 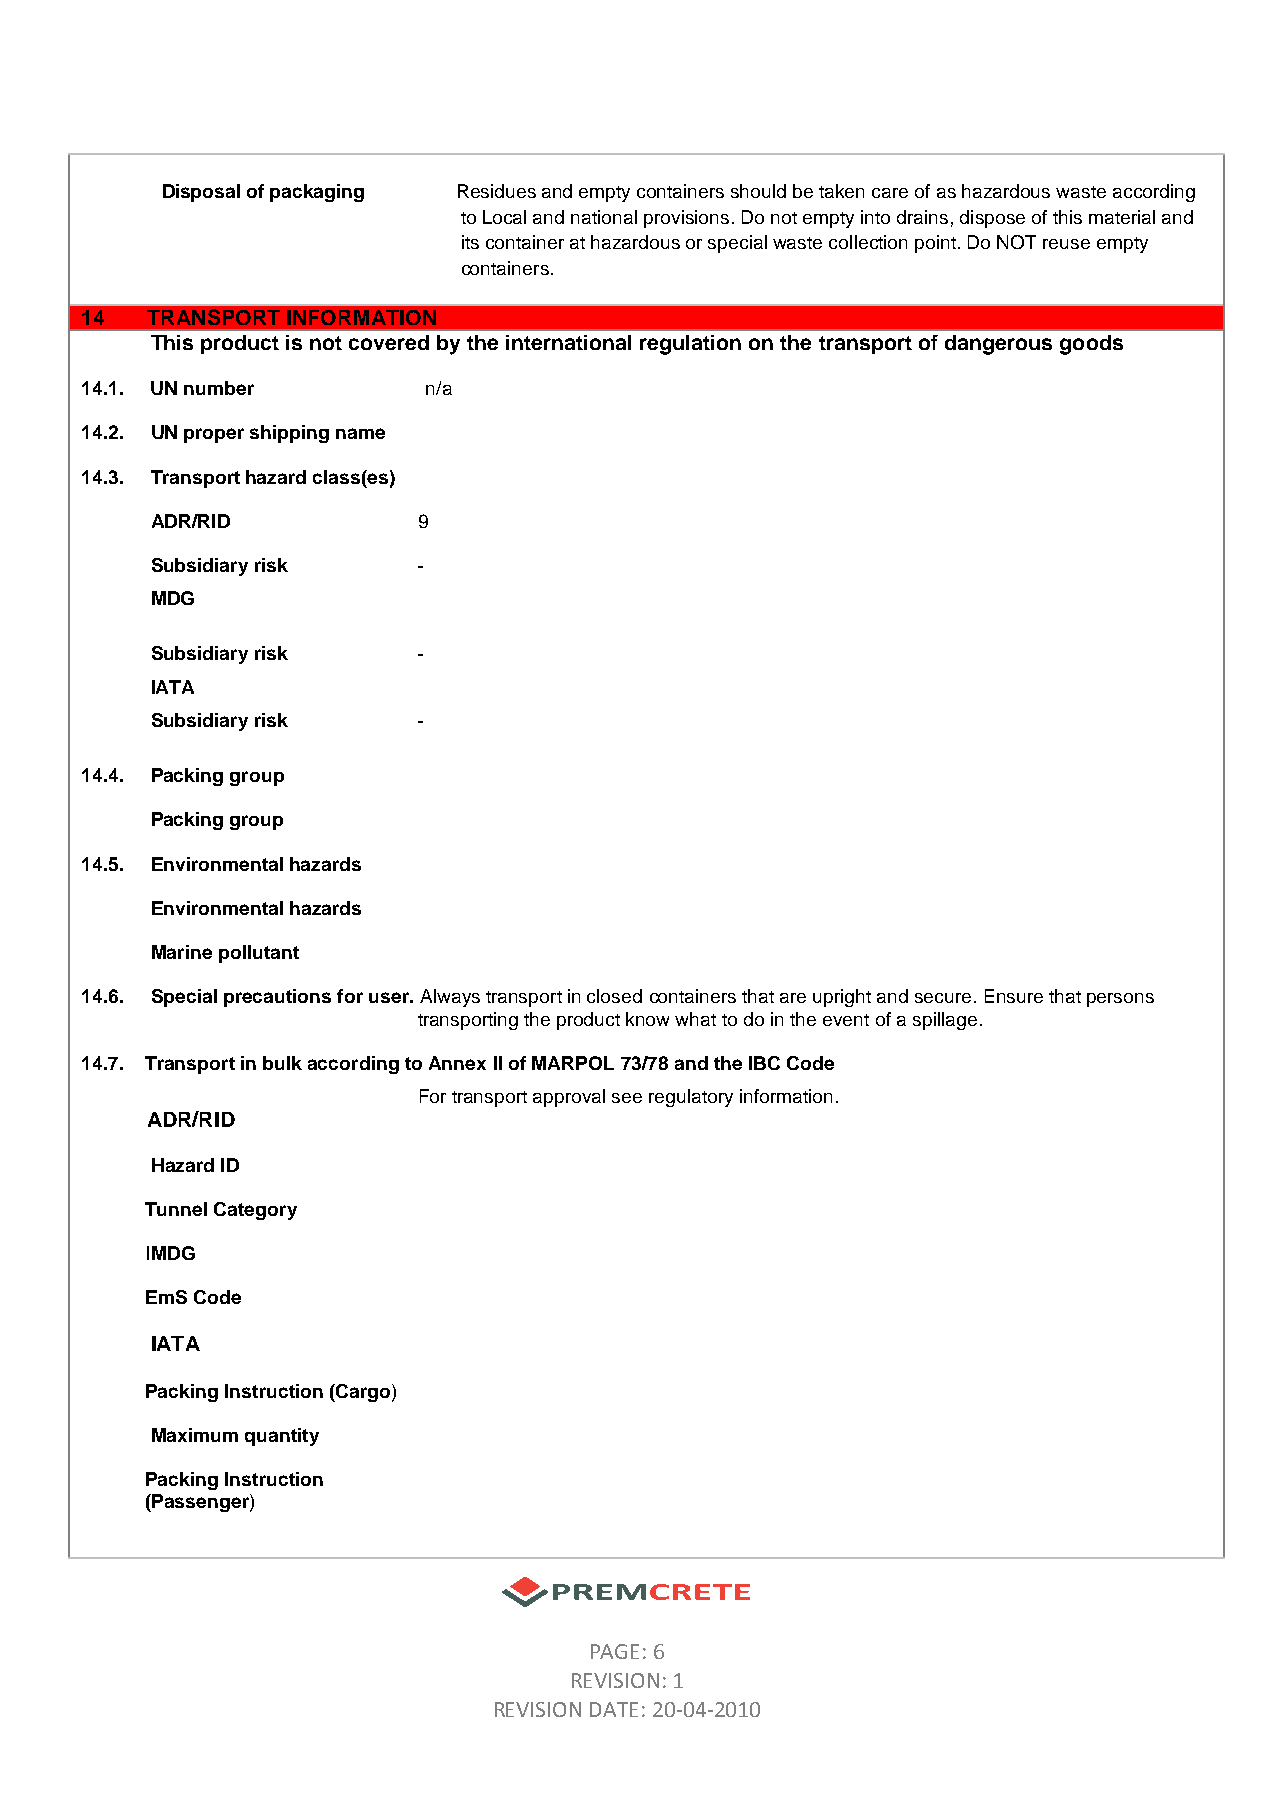 I want to click on closed, so click(x=614, y=996).
